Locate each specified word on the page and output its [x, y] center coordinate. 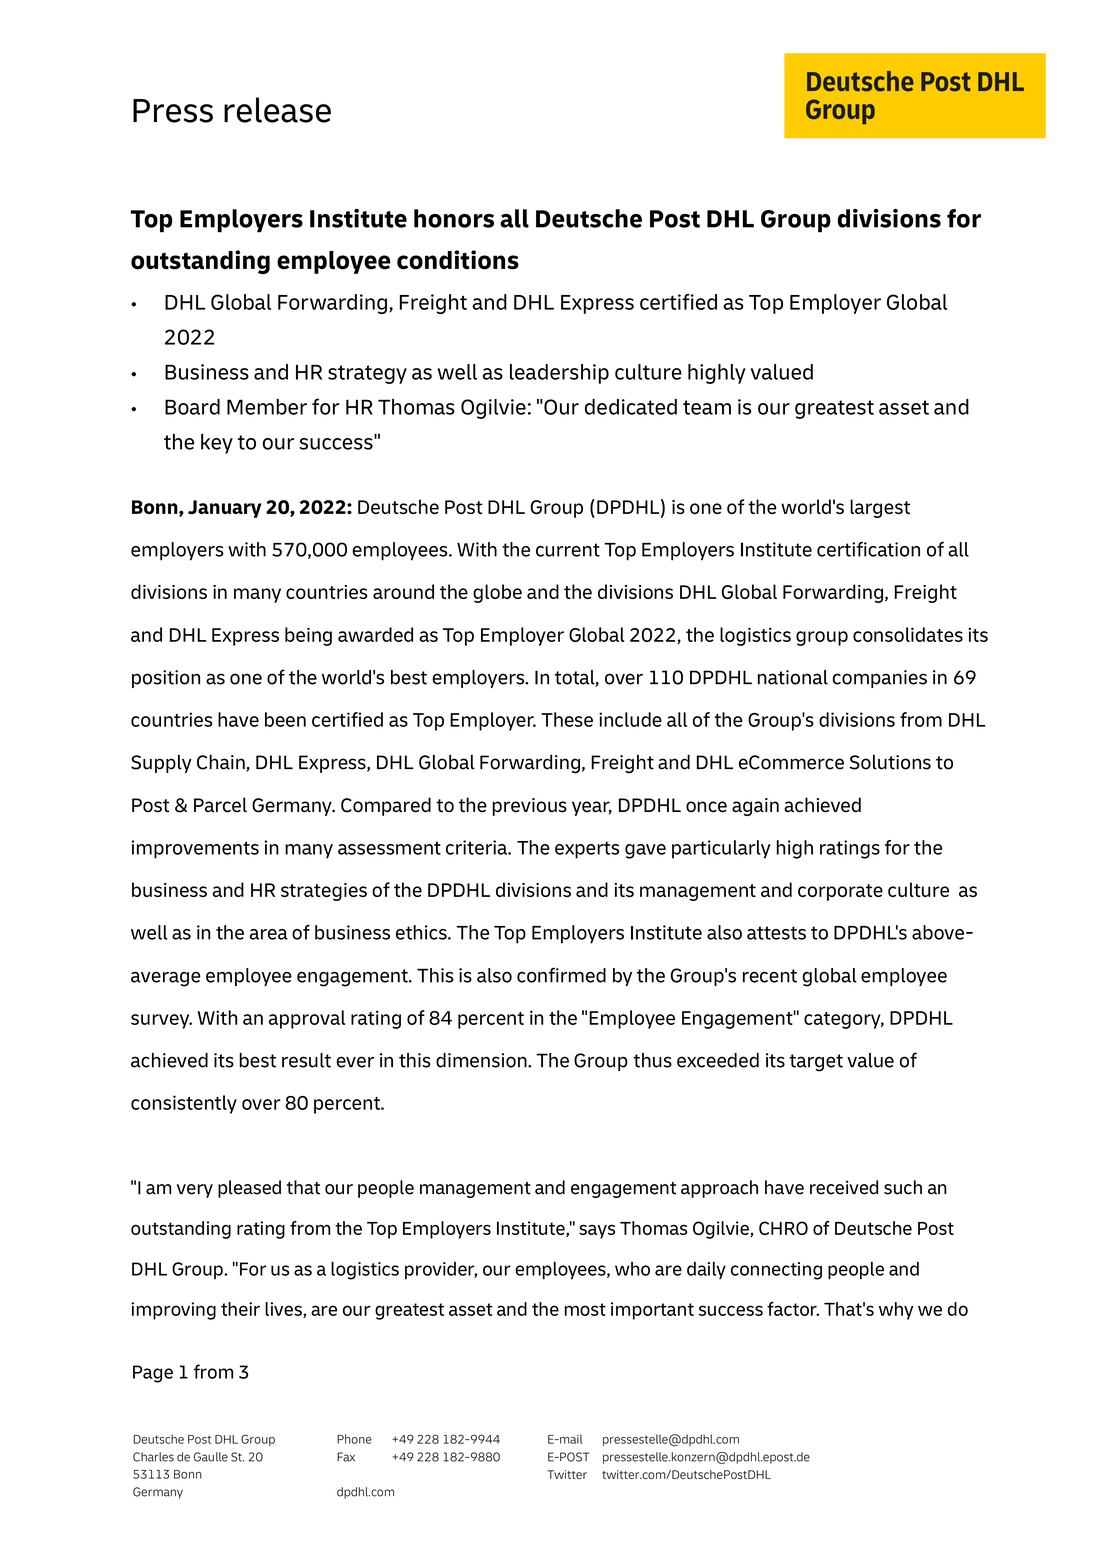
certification [868, 549]
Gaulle [211, 1457]
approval [307, 1019]
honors [454, 218]
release [277, 110]
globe [497, 593]
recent [770, 976]
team [707, 407]
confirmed [561, 975]
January [225, 509]
